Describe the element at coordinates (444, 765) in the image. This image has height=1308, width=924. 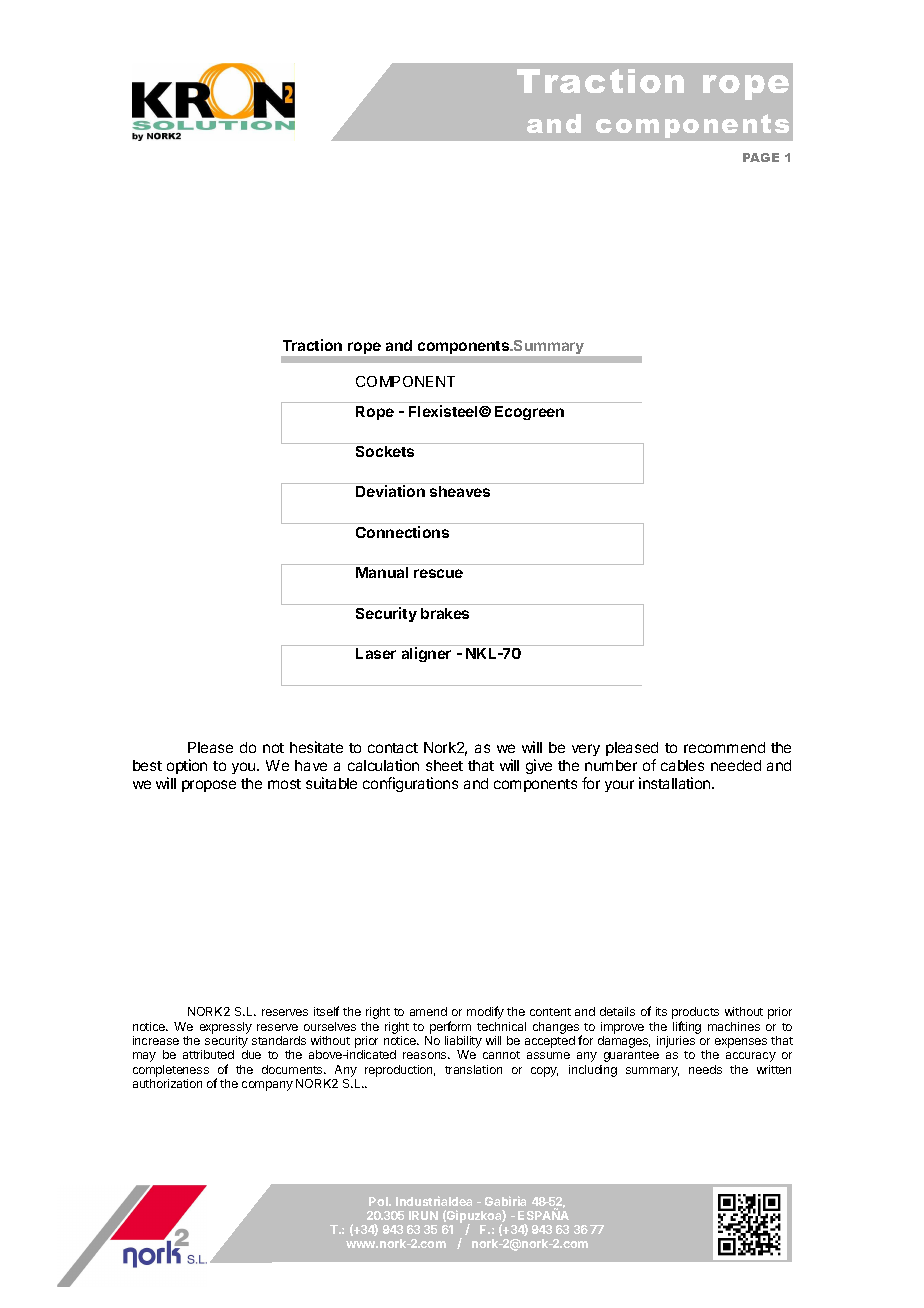
I see `sheet` at that location.
